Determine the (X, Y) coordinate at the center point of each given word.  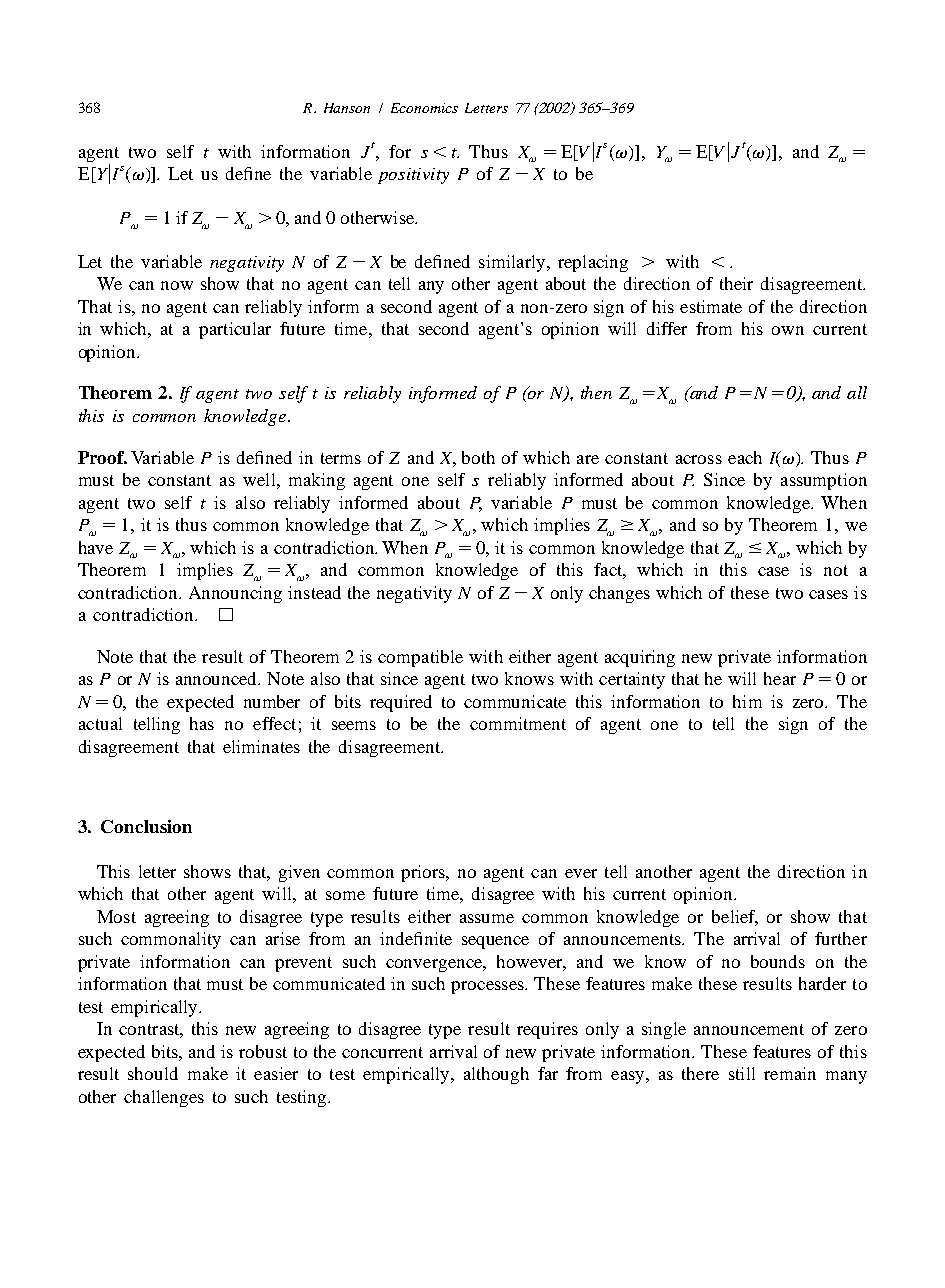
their (736, 283)
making (317, 481)
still (742, 1073)
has (202, 723)
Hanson (347, 108)
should (153, 1073)
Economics (424, 108)
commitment (518, 723)
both (478, 457)
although (496, 1075)
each (745, 457)
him (747, 701)
